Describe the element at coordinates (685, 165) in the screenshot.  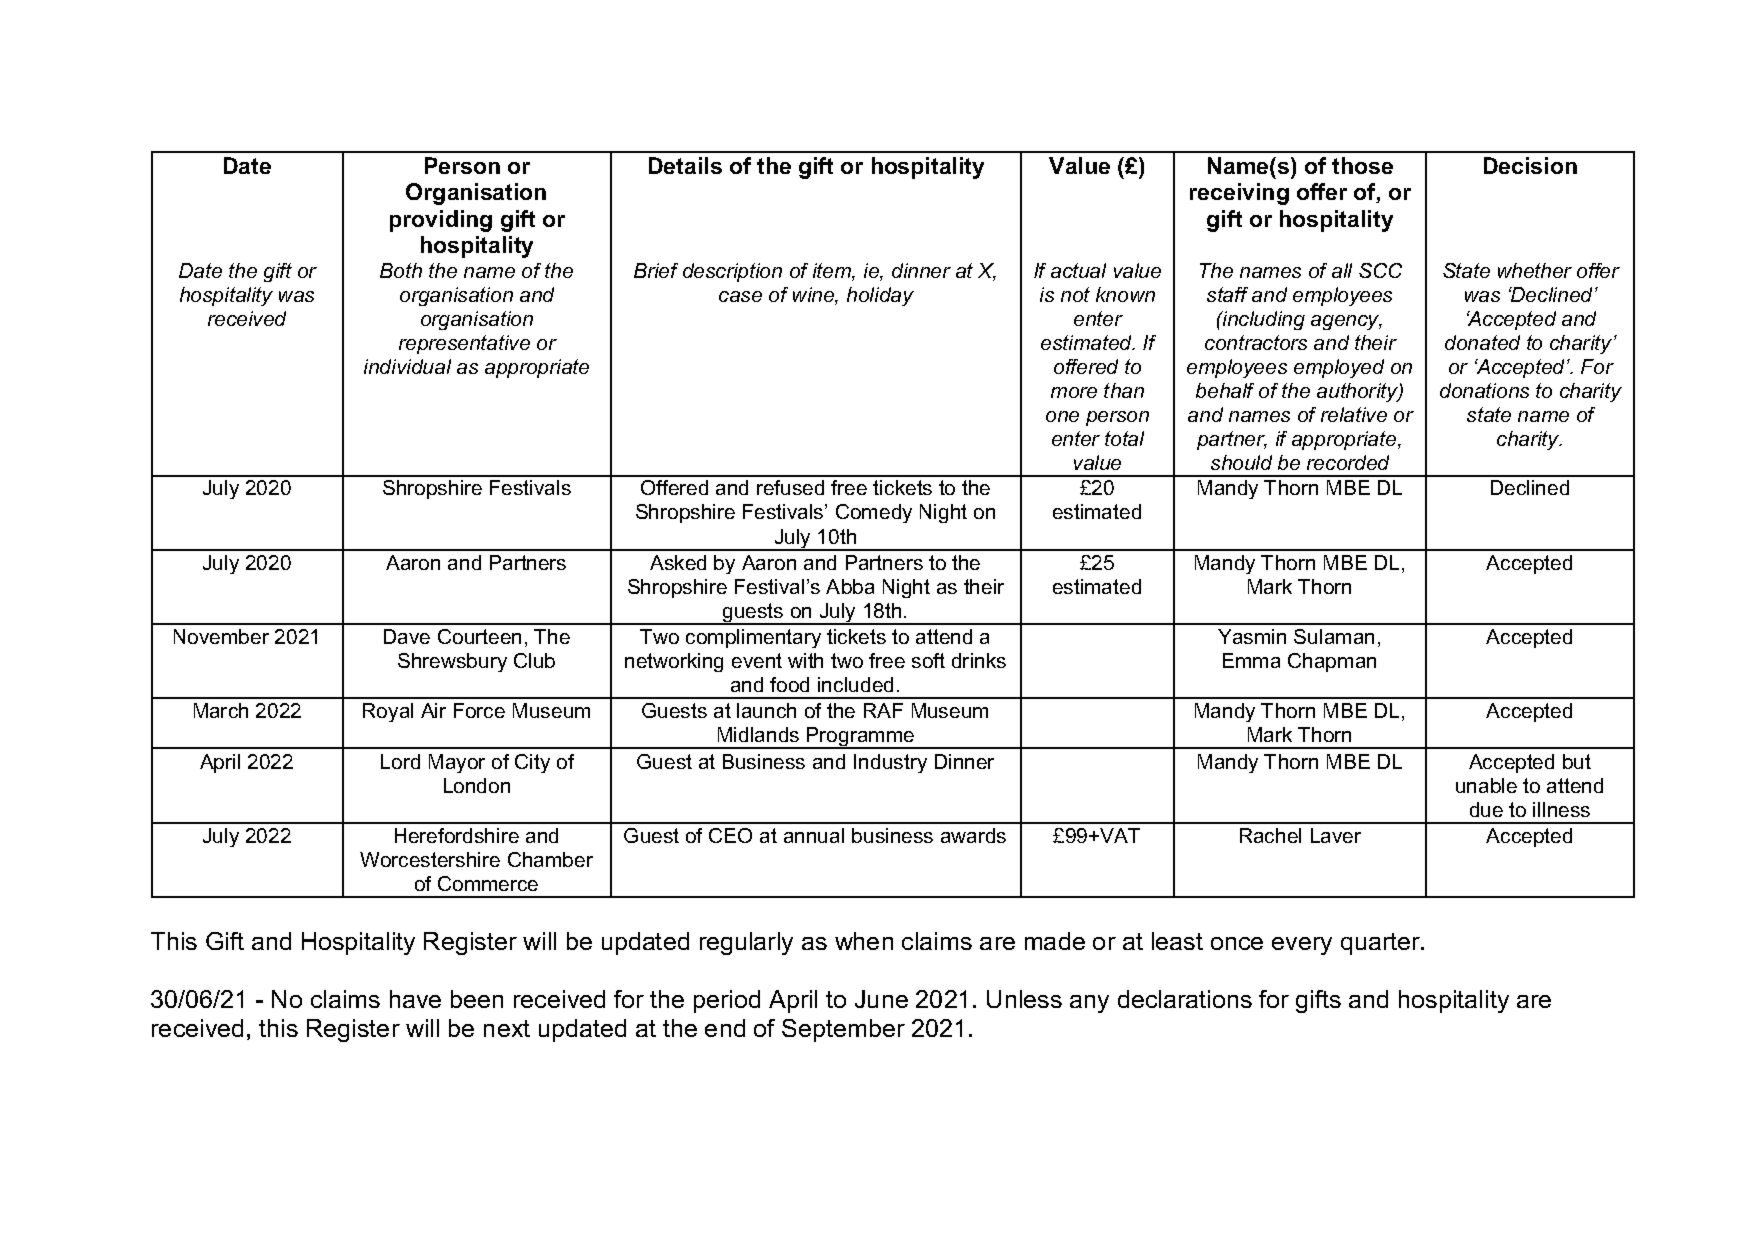
I see `Details` at that location.
